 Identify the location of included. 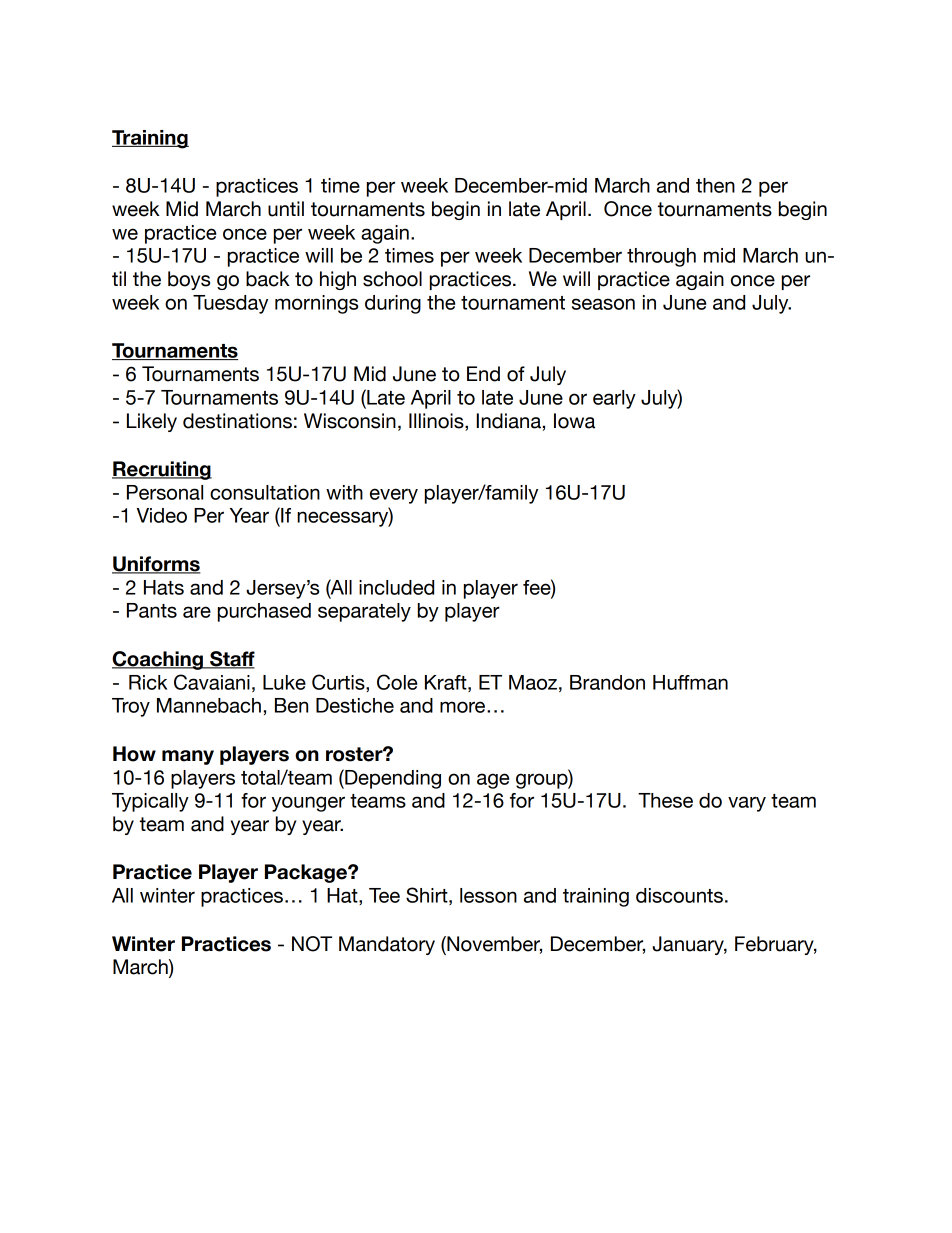
(396, 587).
